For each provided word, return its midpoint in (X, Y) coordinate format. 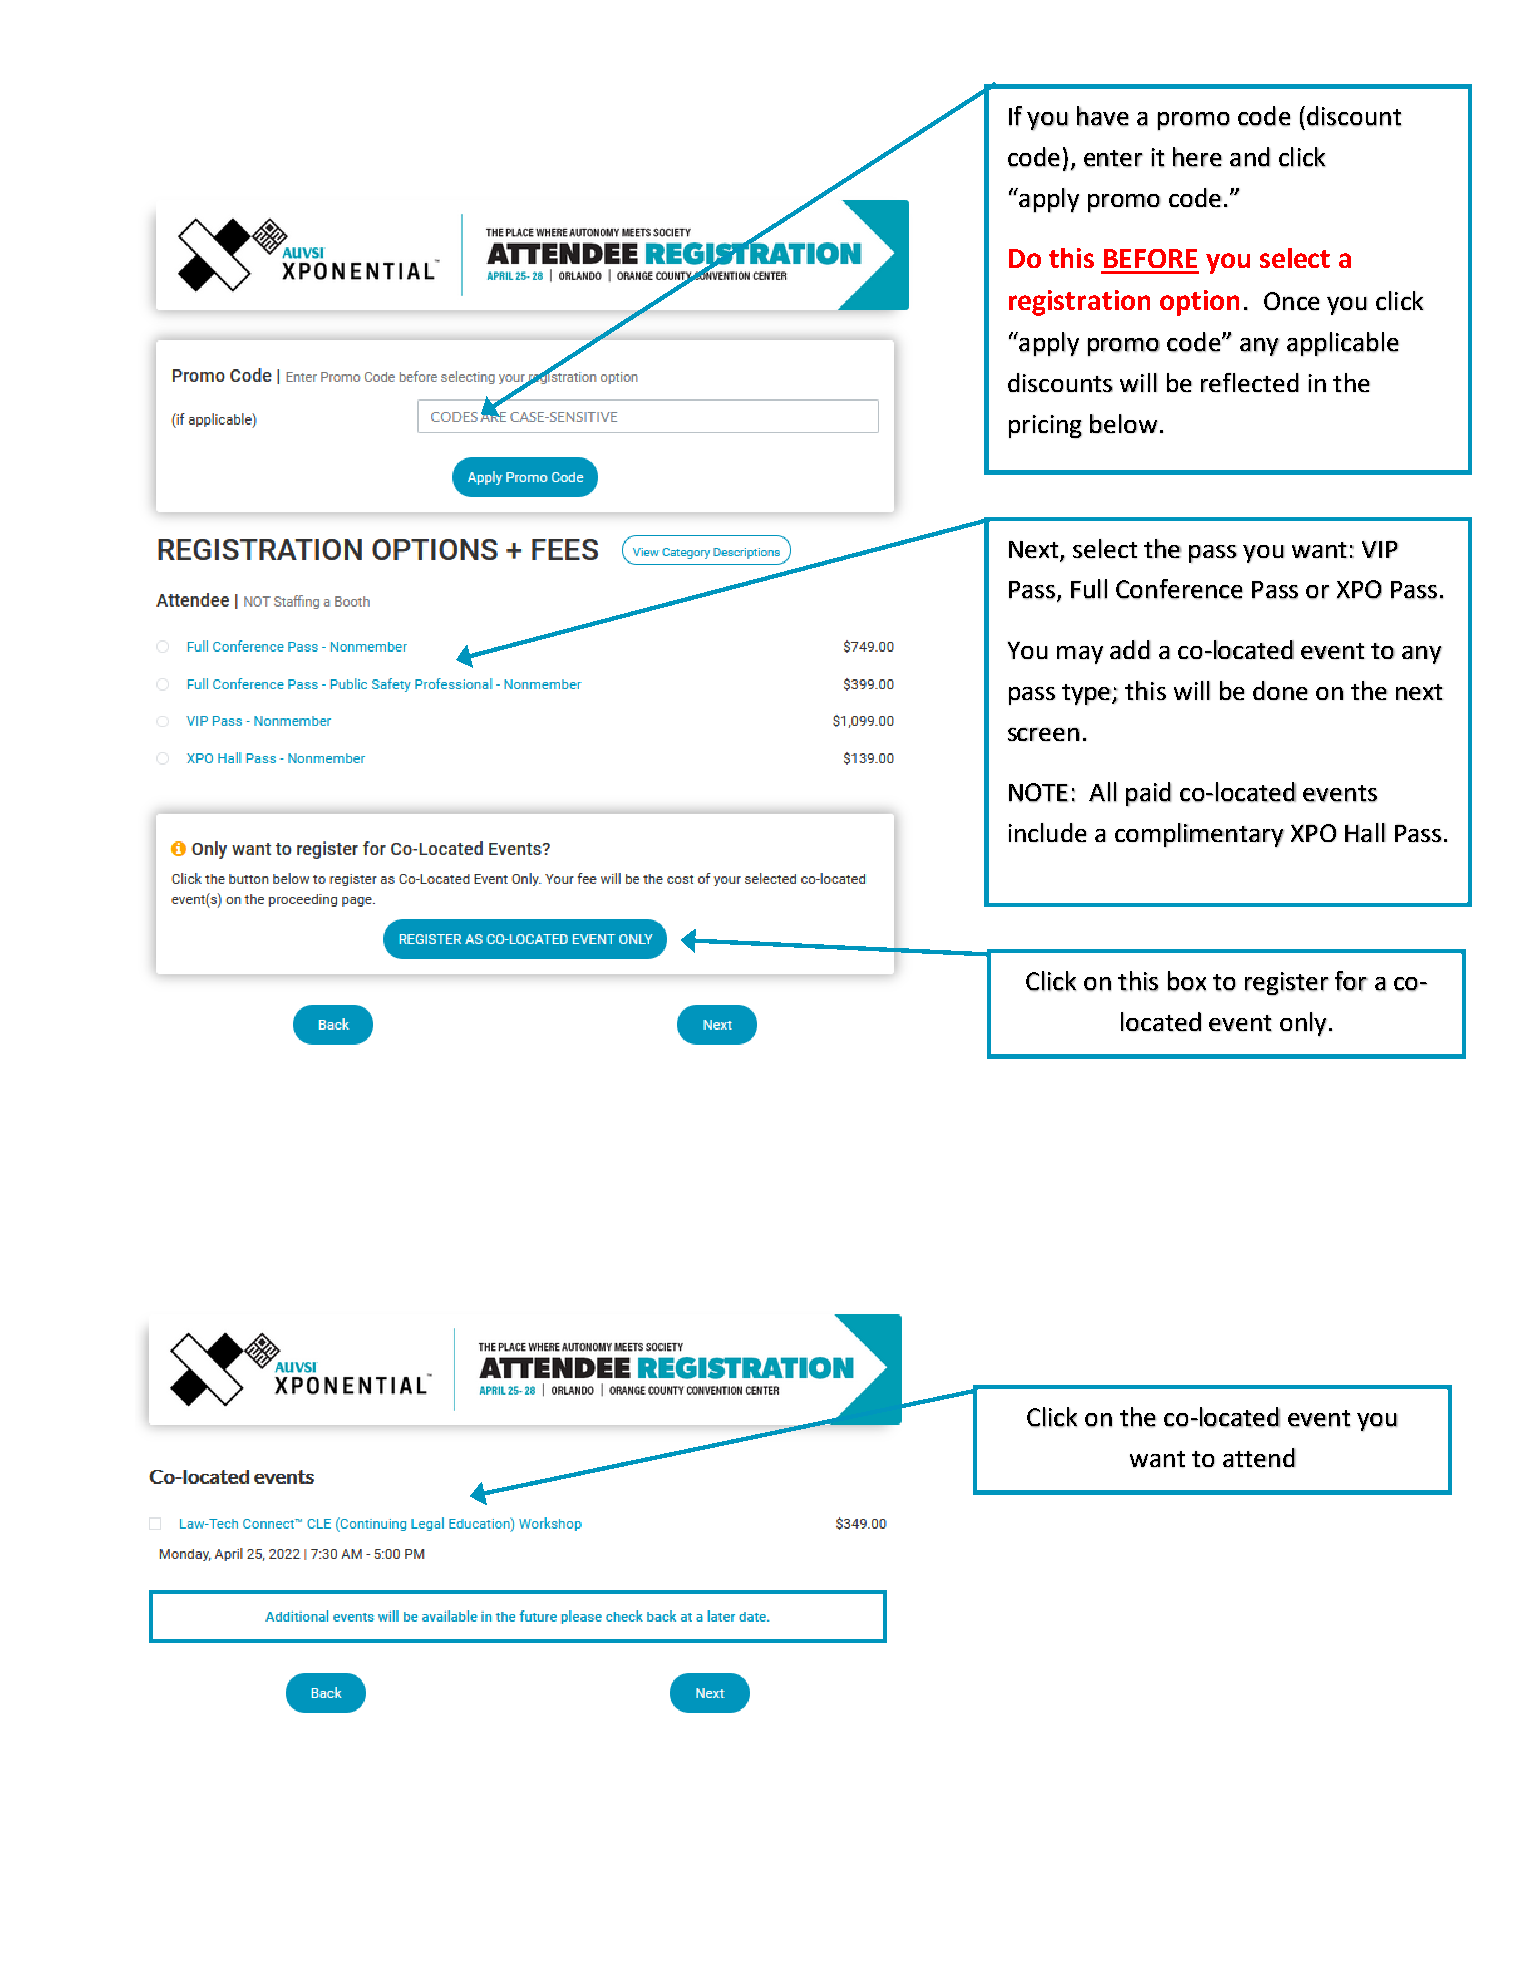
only (1303, 1024)
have (1103, 116)
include (1048, 832)
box (1187, 981)
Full (1089, 589)
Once (1292, 301)
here (1197, 157)
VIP (1380, 549)
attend (1259, 1457)
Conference (1179, 589)
